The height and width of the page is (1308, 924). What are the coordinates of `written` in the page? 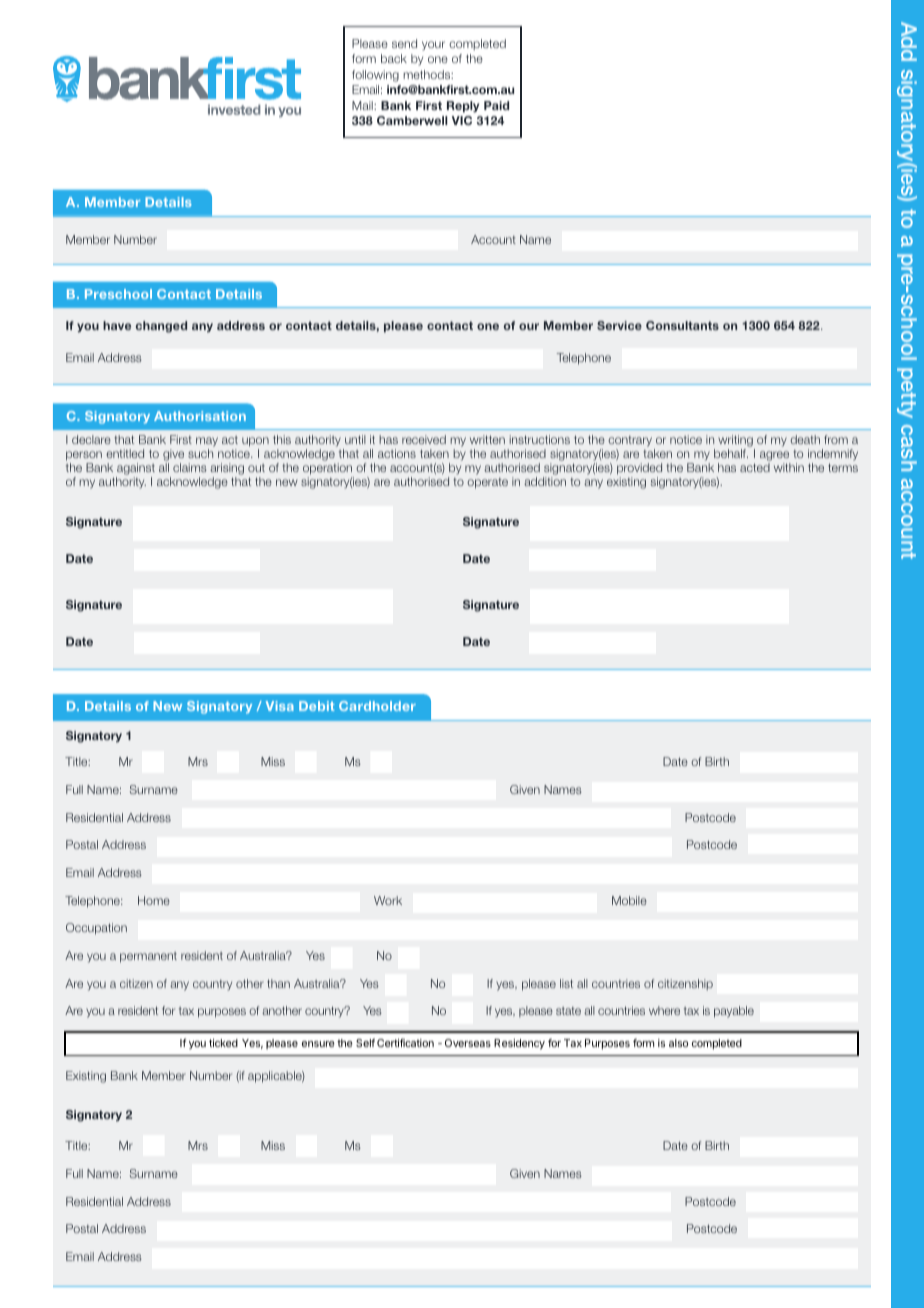 It's located at (487, 439).
